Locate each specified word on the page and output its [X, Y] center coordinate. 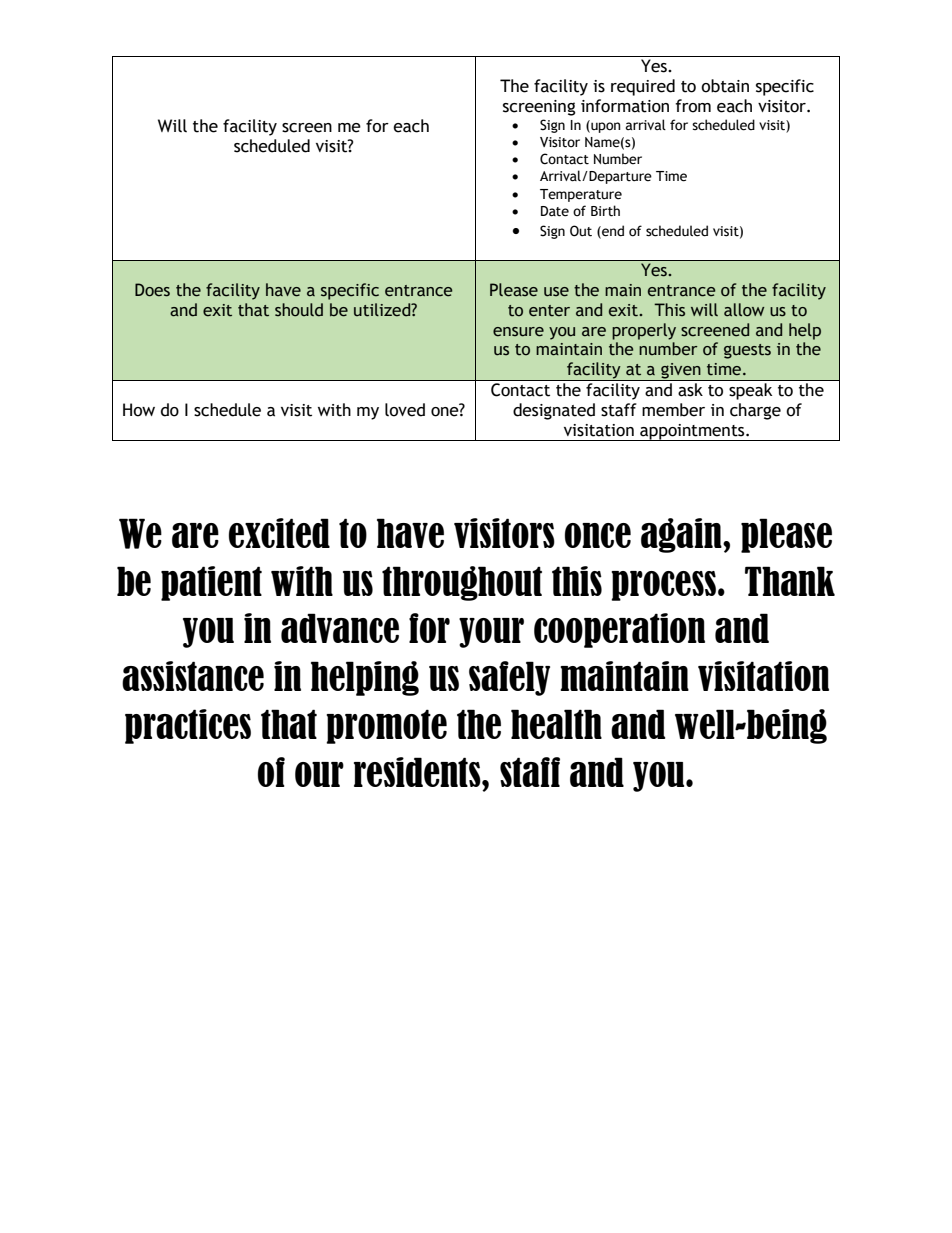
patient [211, 583]
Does [152, 290]
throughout [462, 583]
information [625, 106]
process [663, 586]
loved [405, 410]
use [556, 292]
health [556, 724]
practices [188, 726]
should [299, 310]
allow [744, 310]
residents [418, 772]
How [139, 410]
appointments [692, 432]
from [693, 106]
